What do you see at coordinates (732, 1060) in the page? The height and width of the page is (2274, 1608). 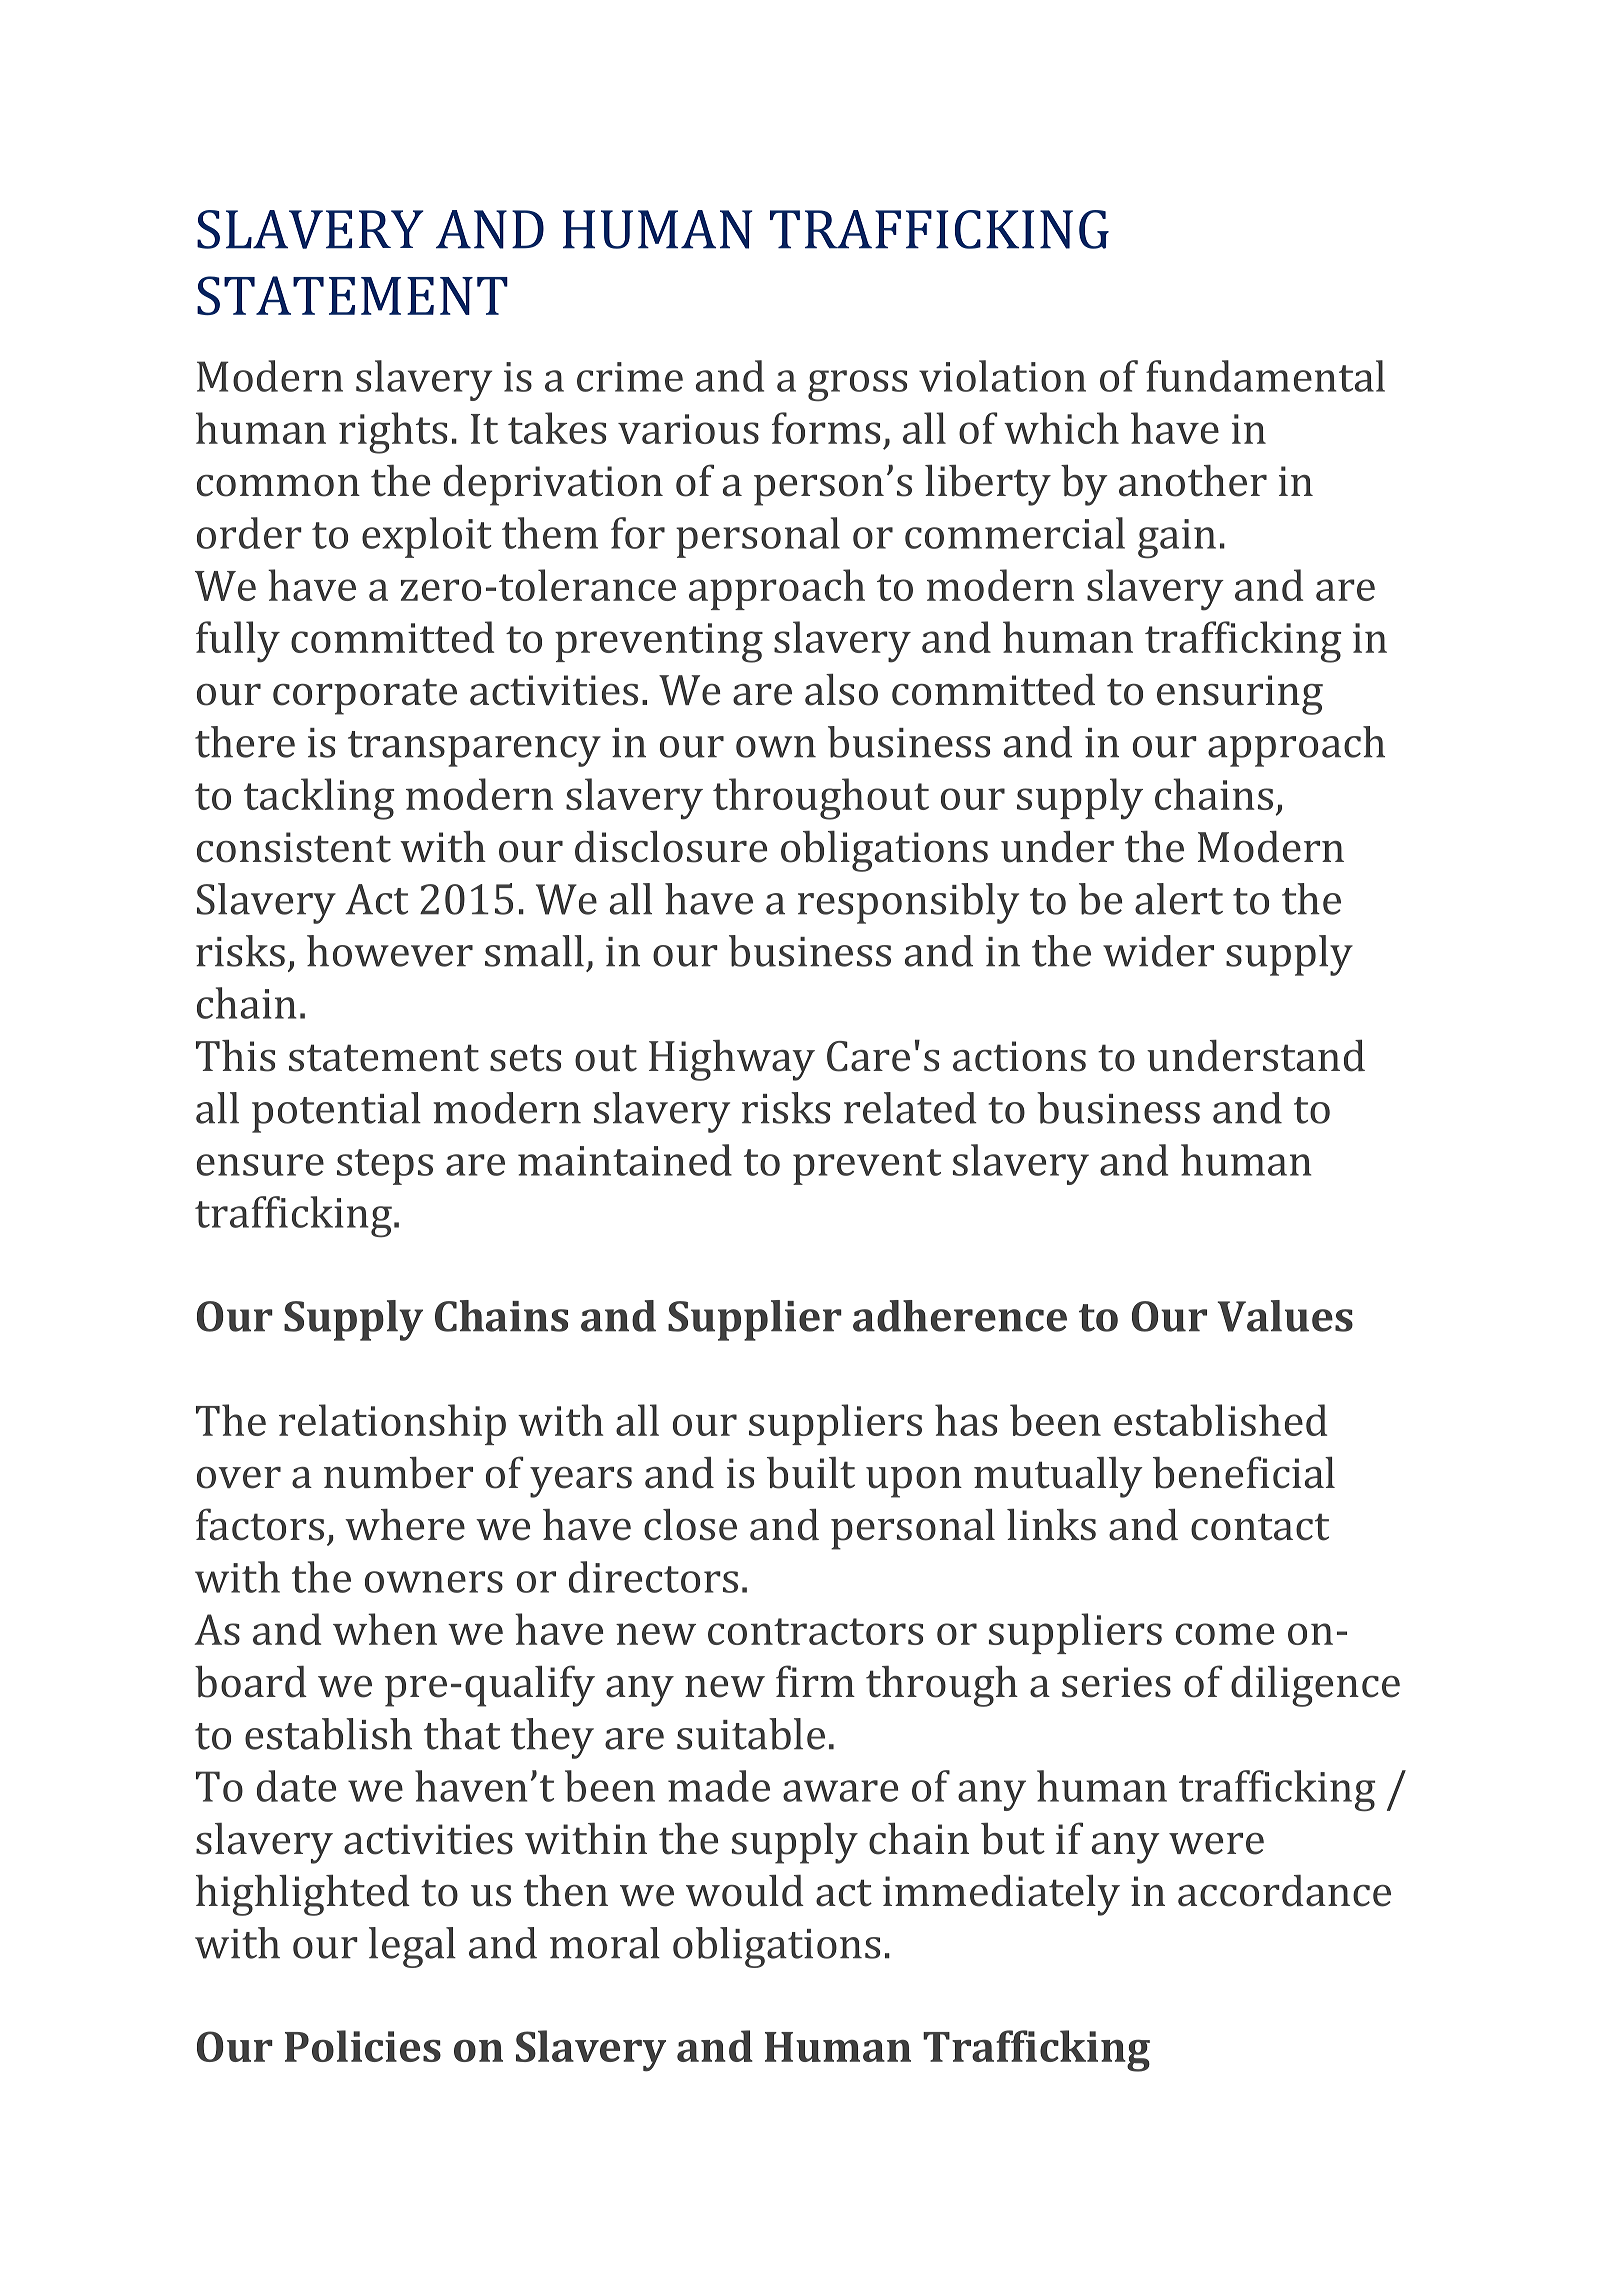 I see `Highway` at bounding box center [732, 1060].
